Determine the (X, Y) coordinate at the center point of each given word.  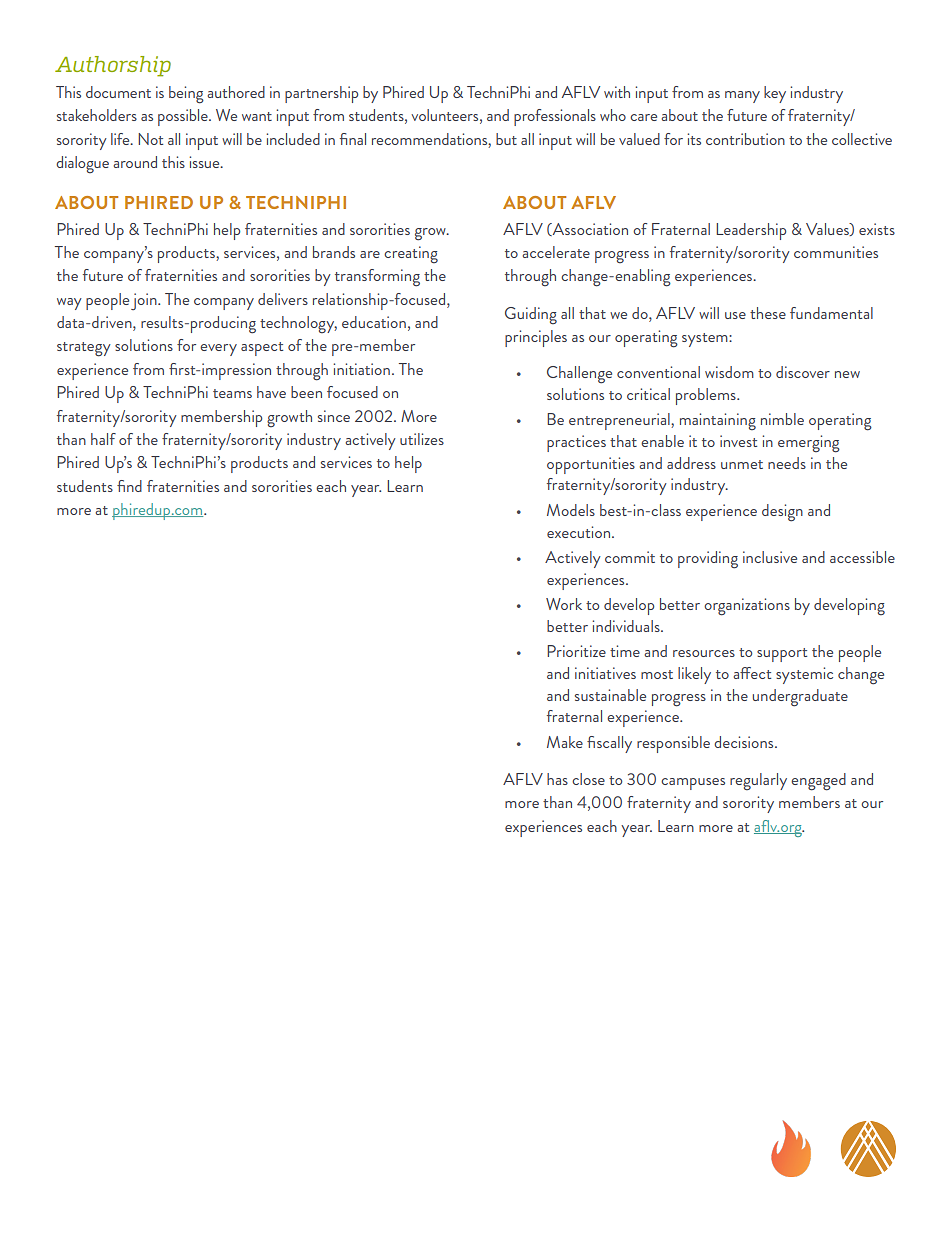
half (103, 439)
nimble (782, 419)
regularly (758, 782)
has (557, 779)
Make (565, 742)
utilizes (422, 439)
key (775, 94)
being (186, 95)
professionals (555, 117)
